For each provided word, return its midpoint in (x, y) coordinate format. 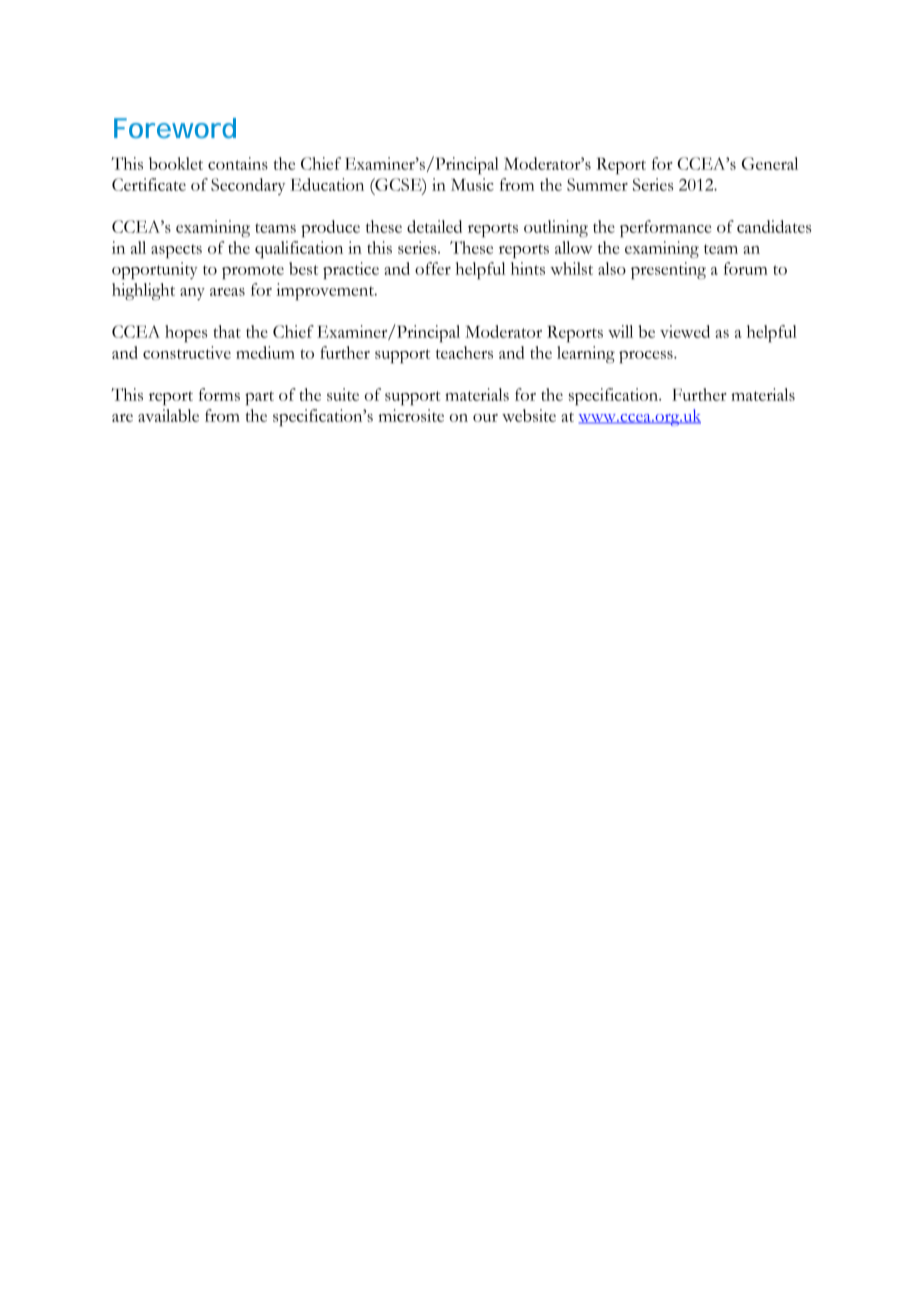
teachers (464, 352)
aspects (176, 251)
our (485, 418)
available (168, 415)
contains (238, 163)
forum (746, 268)
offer (433, 268)
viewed (685, 331)
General (770, 163)
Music (472, 184)
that (227, 331)
